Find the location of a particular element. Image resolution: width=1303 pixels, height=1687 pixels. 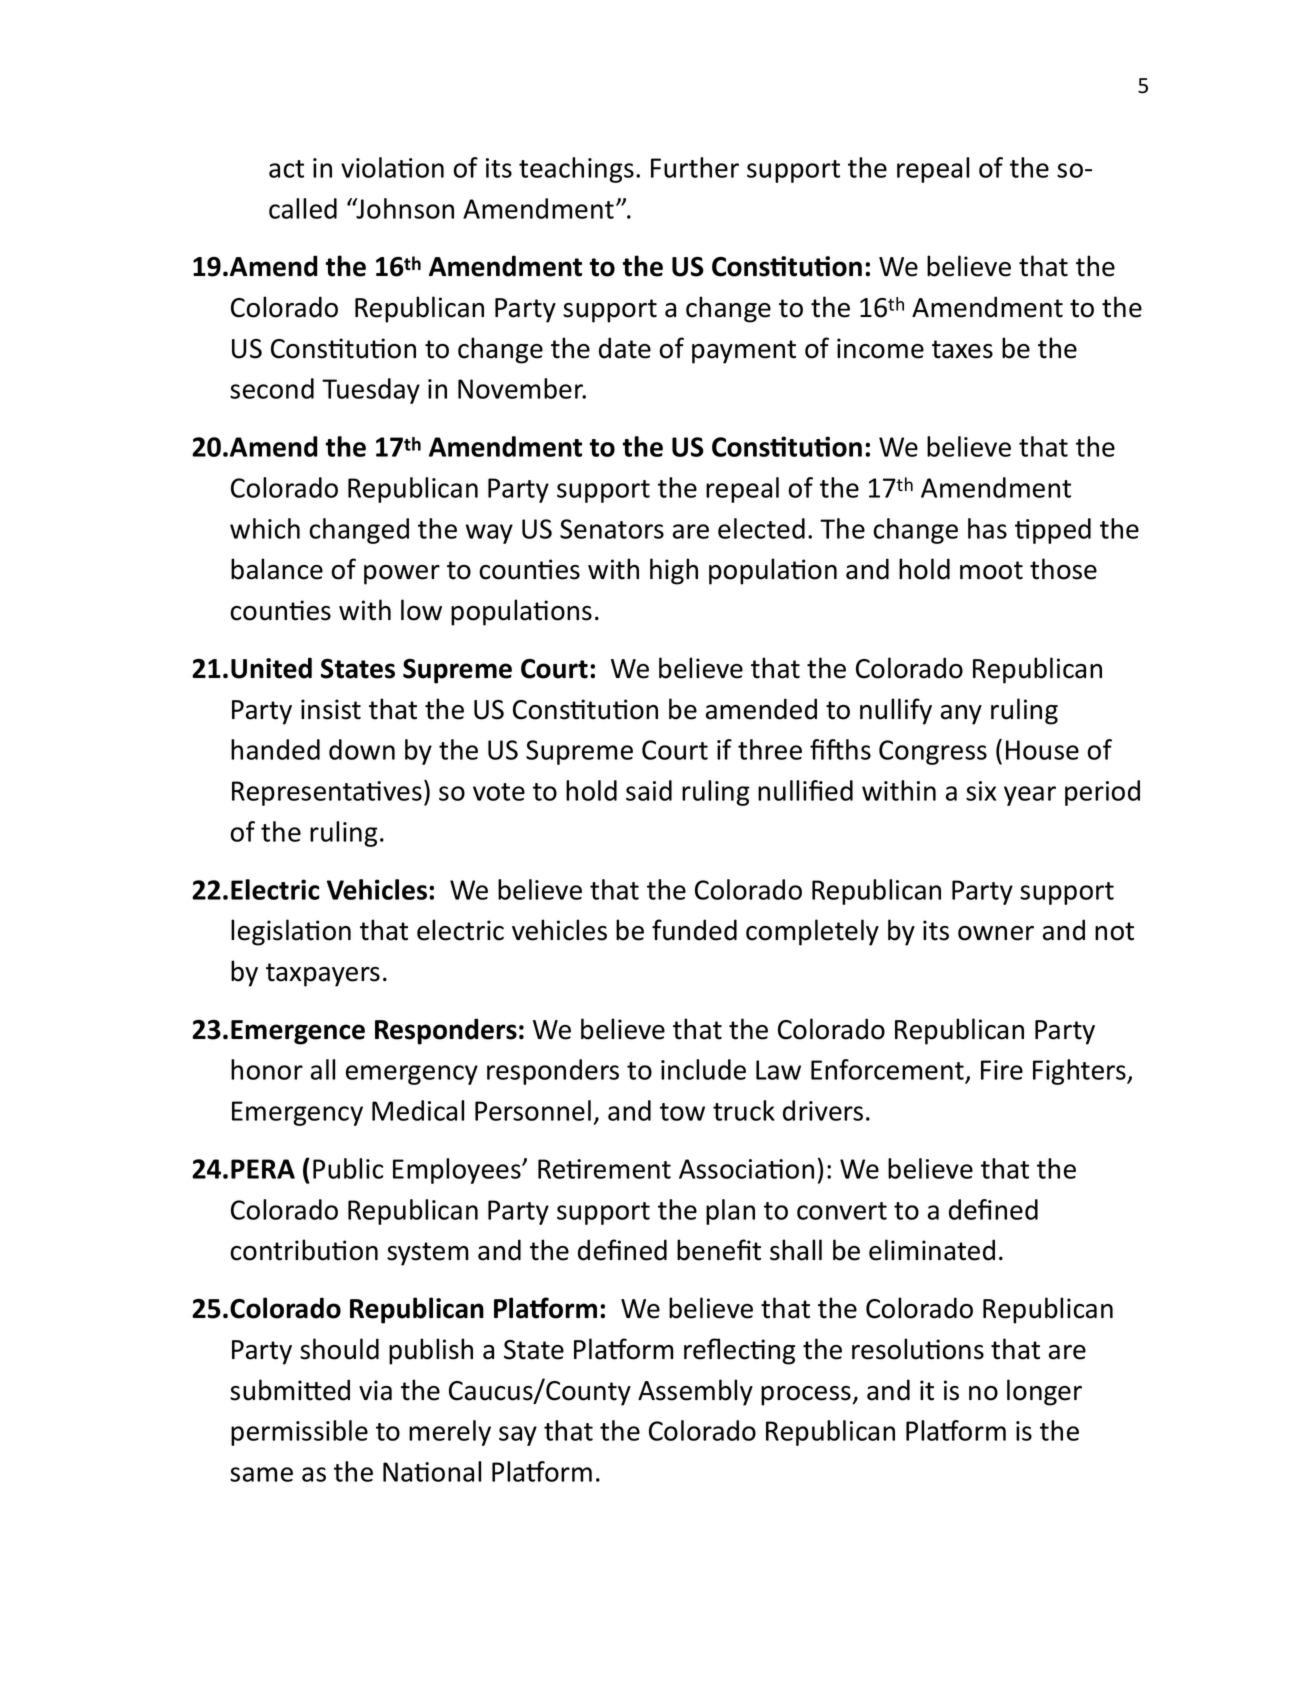

taxes is located at coordinates (962, 349).
